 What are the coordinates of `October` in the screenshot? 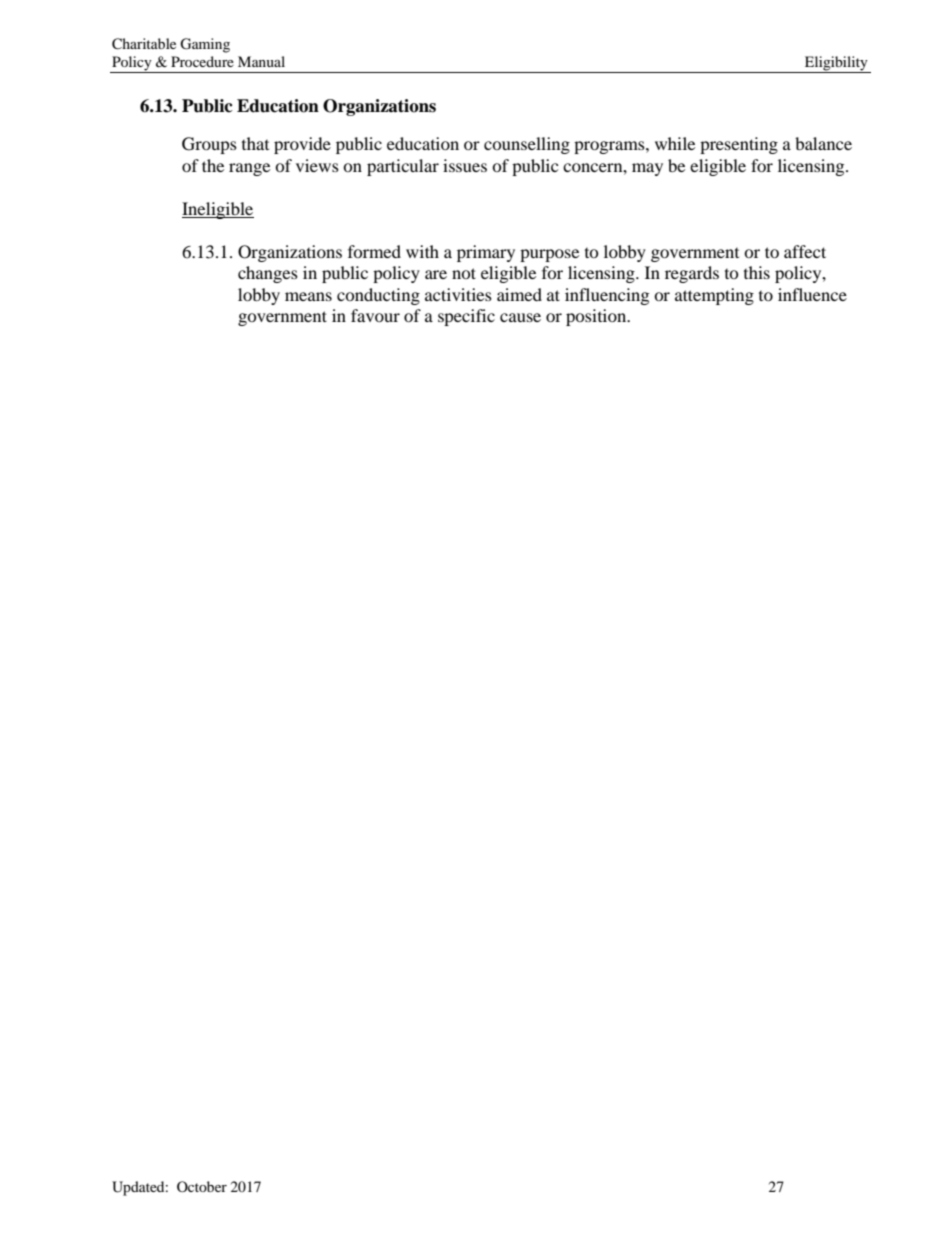 It's located at (202, 1186).
